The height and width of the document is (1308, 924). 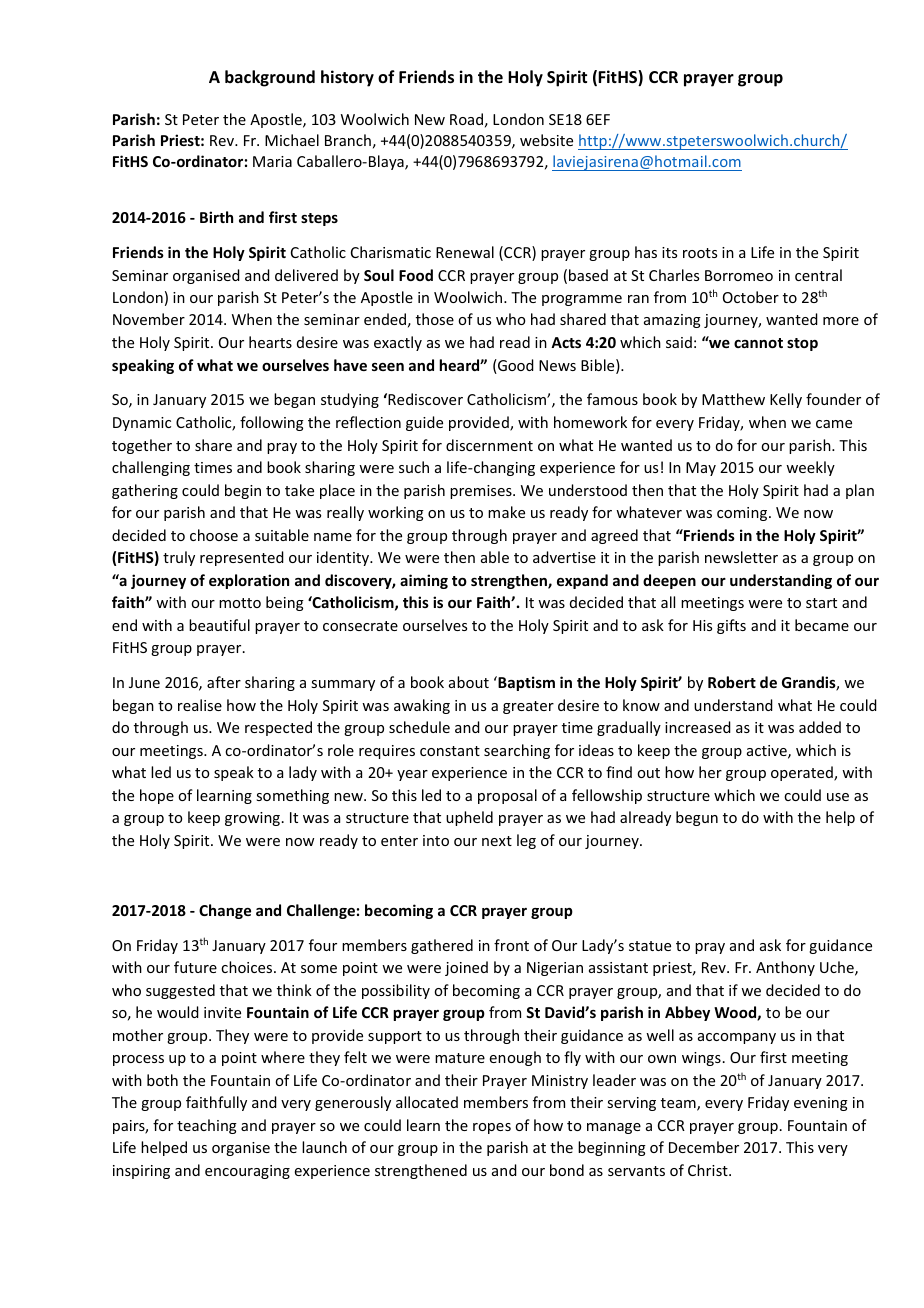 What do you see at coordinates (700, 253) in the document?
I see `roots` at bounding box center [700, 253].
